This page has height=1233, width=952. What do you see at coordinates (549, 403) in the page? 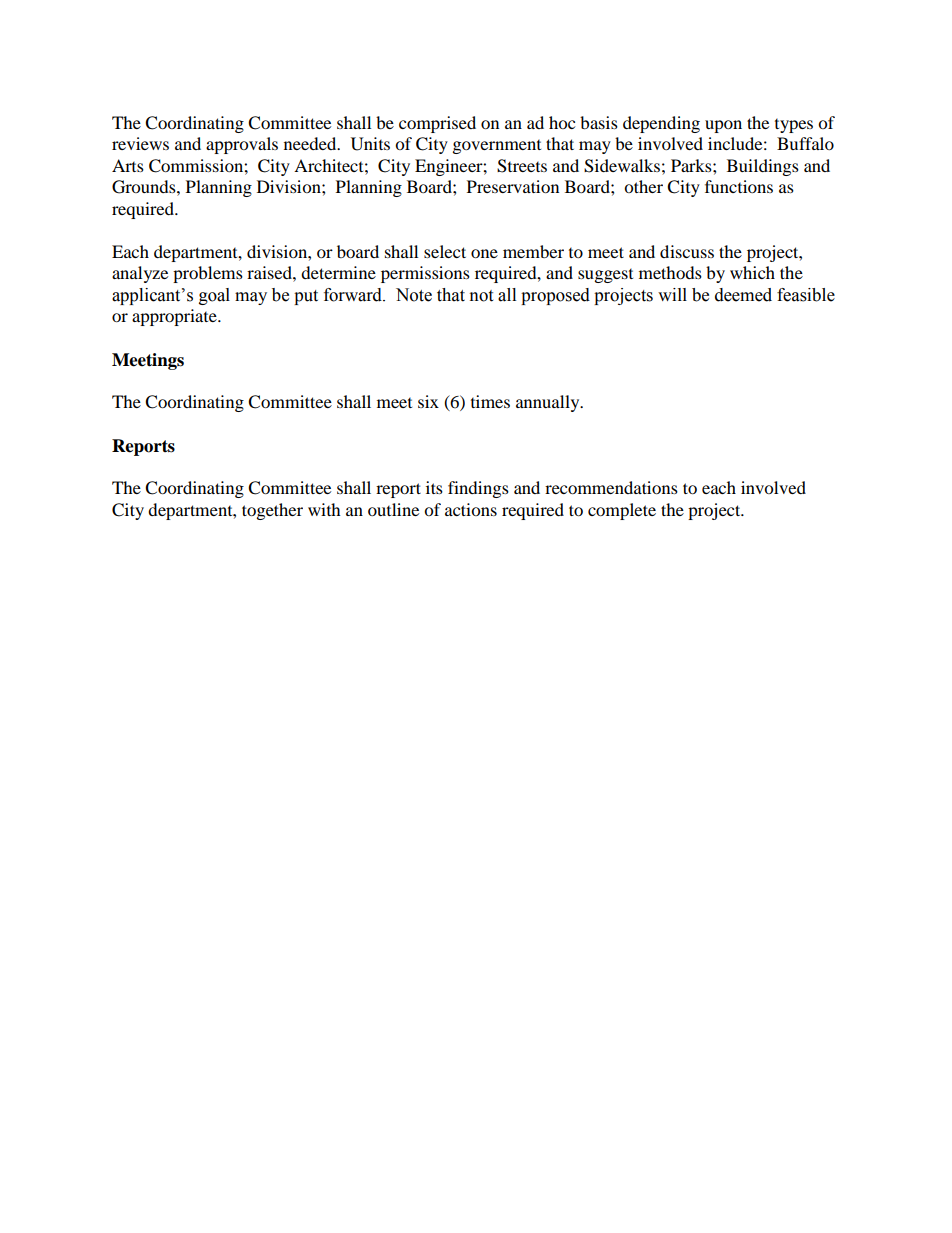
I see `annually` at bounding box center [549, 403].
